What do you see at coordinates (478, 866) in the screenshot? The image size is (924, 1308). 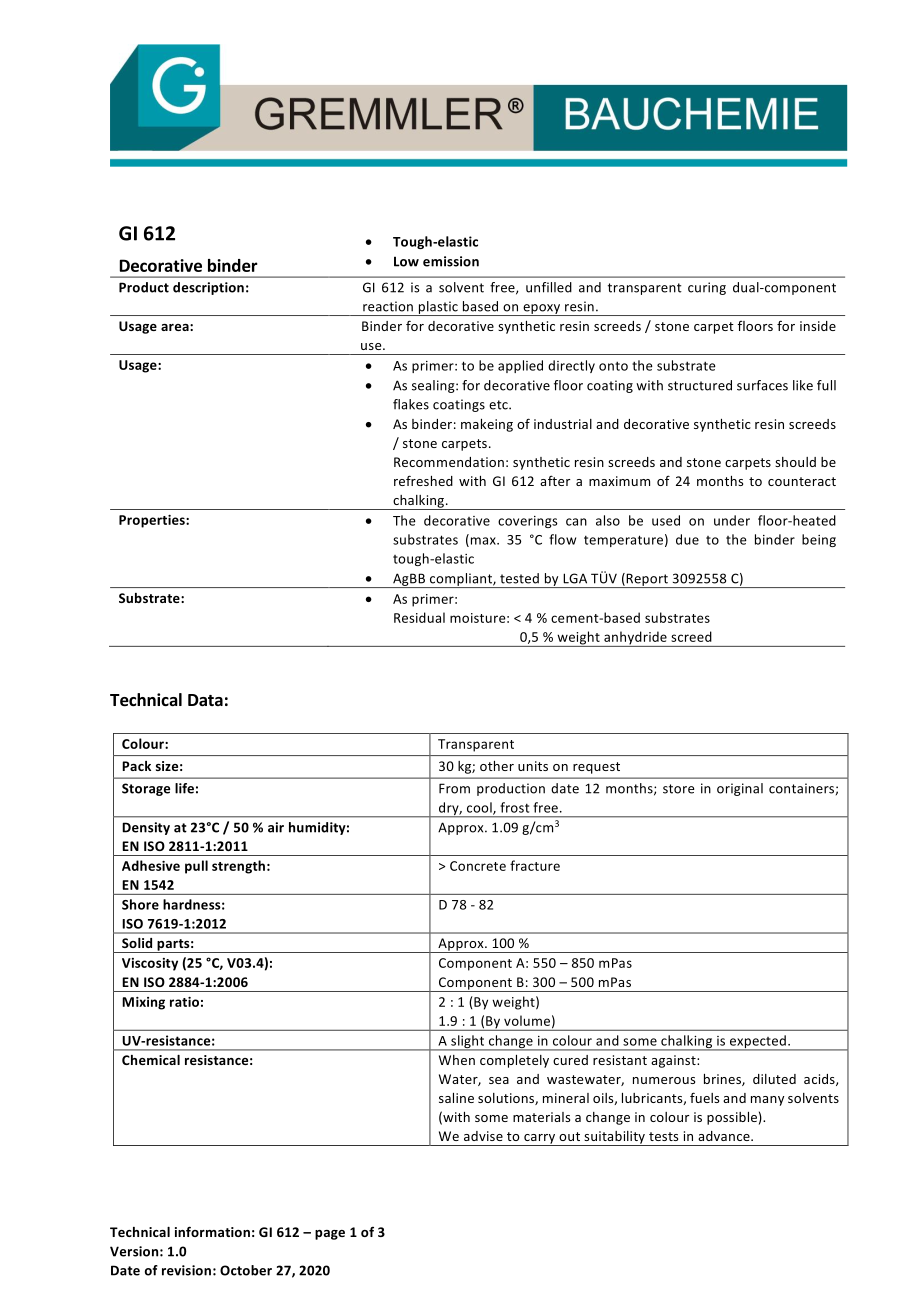 I see `Concrete` at bounding box center [478, 866].
